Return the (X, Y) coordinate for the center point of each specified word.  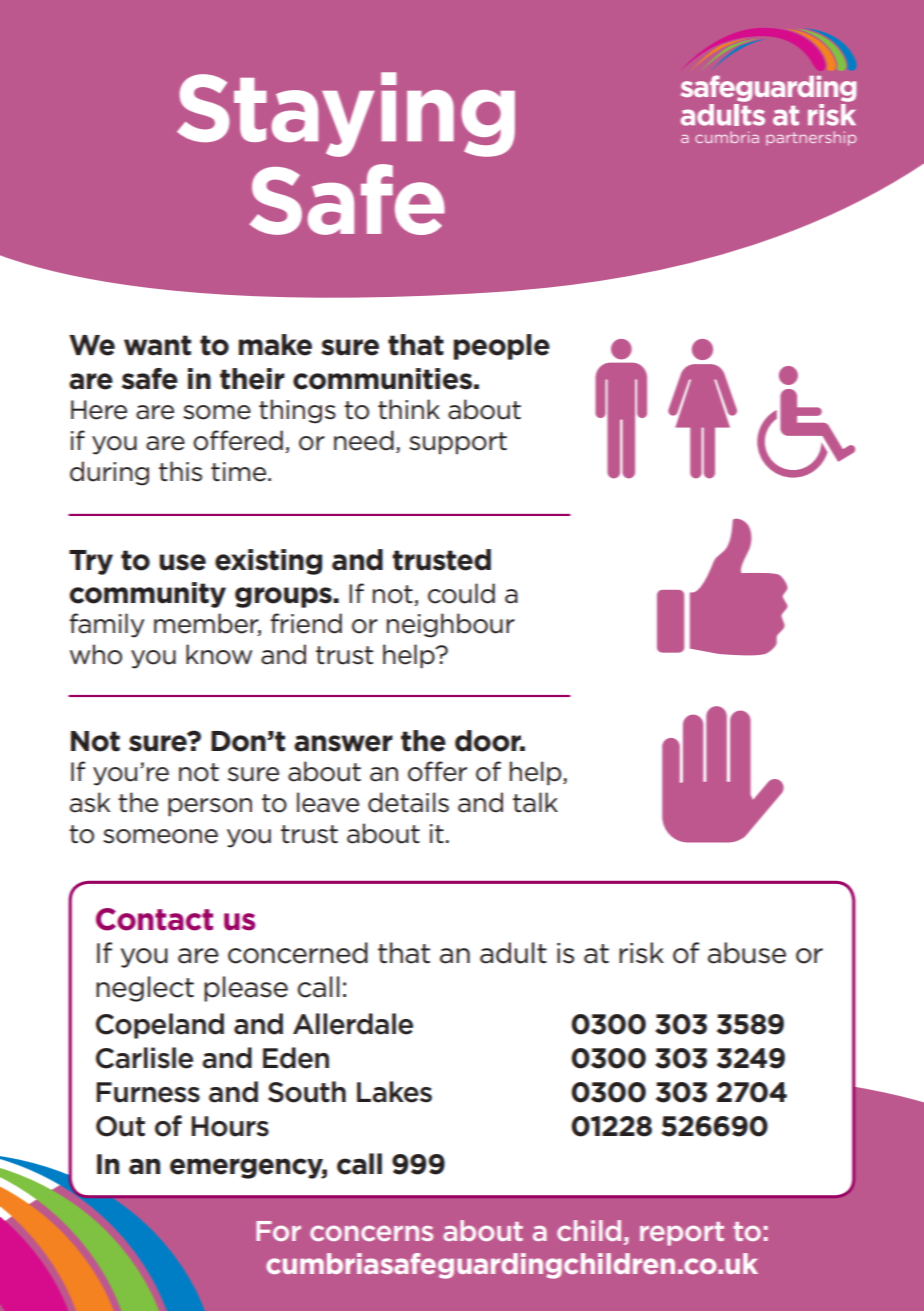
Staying (346, 114)
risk (641, 953)
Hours (230, 1126)
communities (382, 379)
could (461, 593)
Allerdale (353, 1024)
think (409, 409)
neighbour (451, 625)
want (157, 345)
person (210, 807)
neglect (145, 989)
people (502, 347)
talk (535, 802)
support (458, 443)
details (408, 802)
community (148, 595)
